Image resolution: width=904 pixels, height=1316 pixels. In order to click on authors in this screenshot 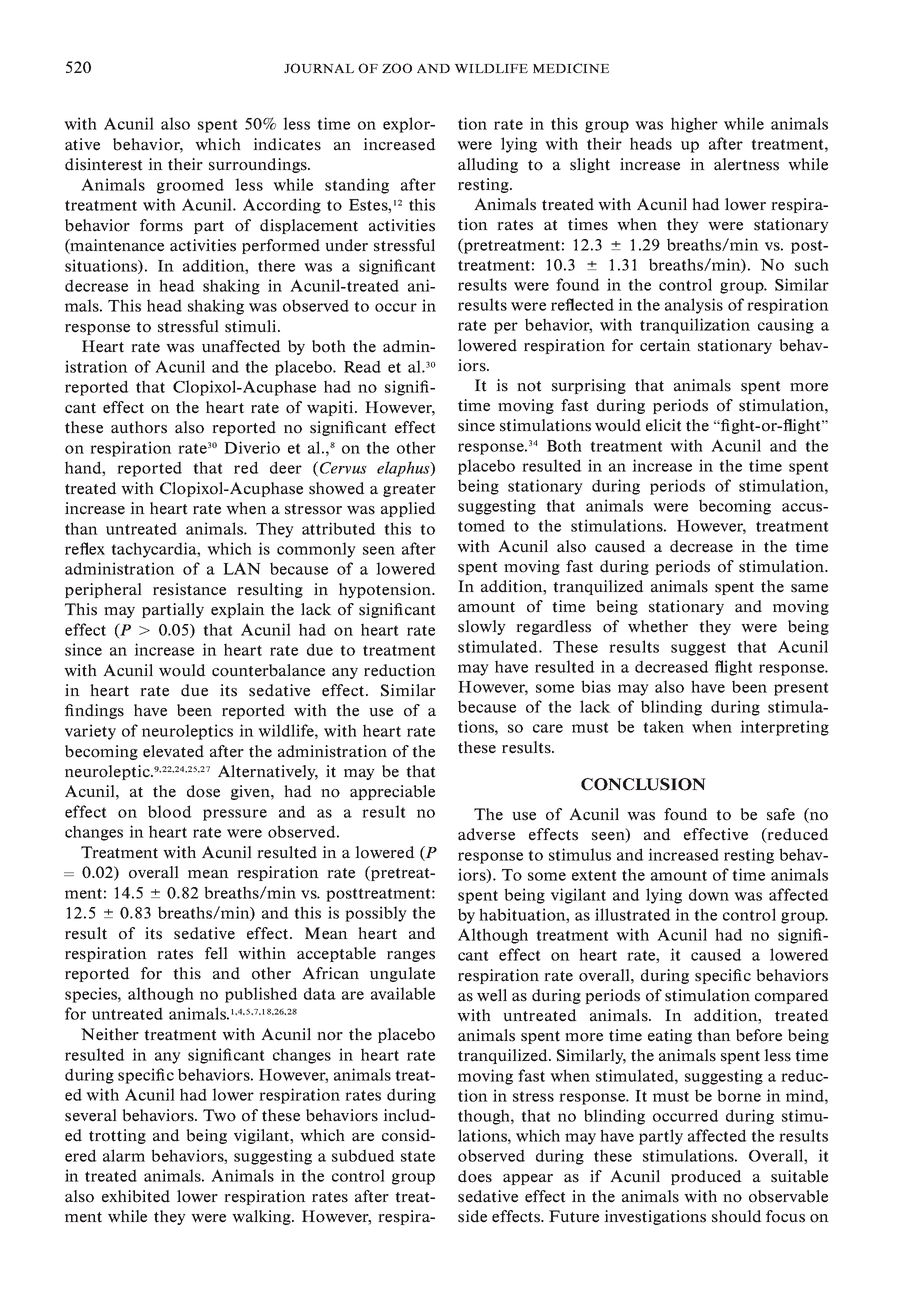, I will do `click(139, 427)`.
